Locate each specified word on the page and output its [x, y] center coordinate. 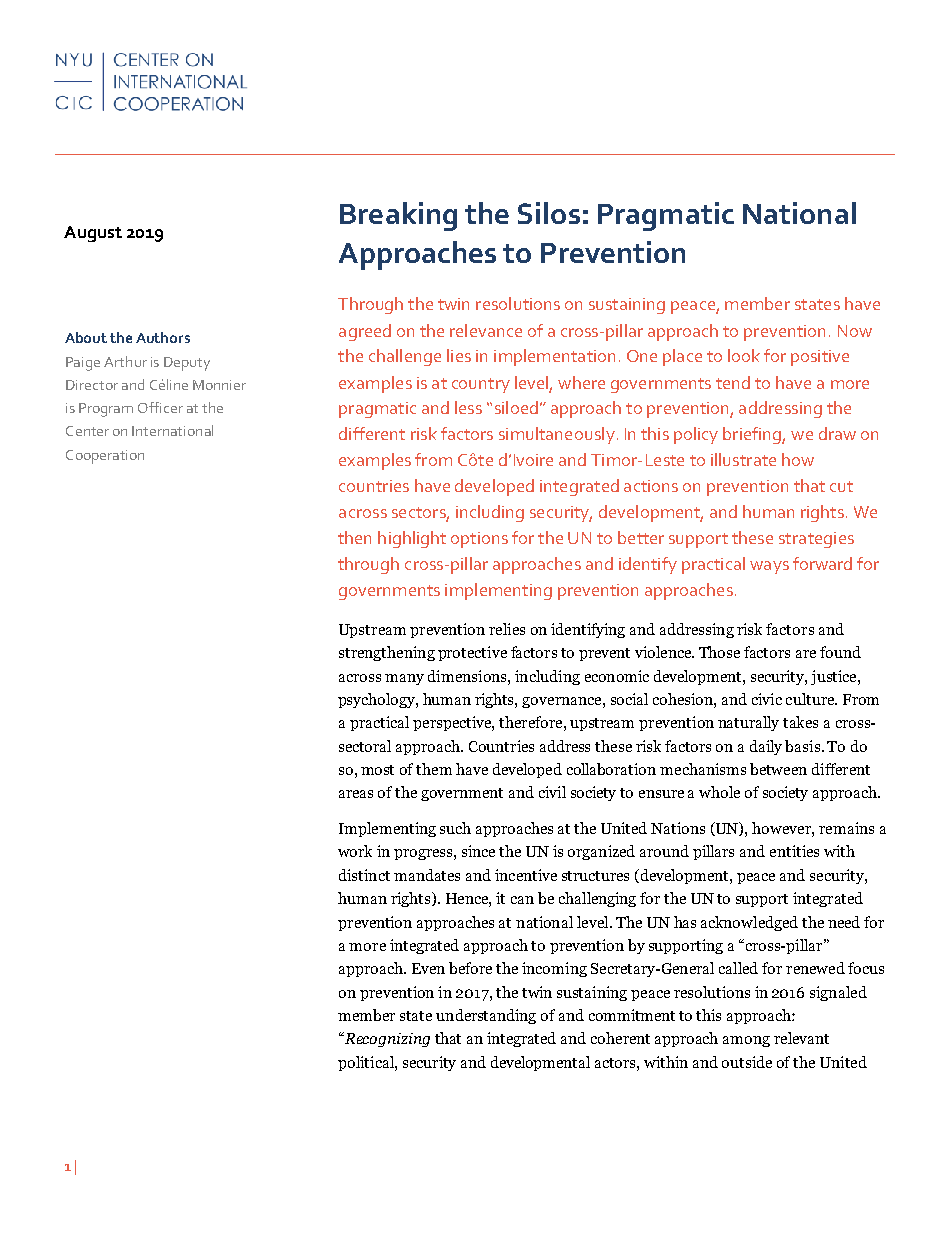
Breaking [398, 216]
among [746, 1041]
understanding [486, 1016]
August [93, 234]
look [744, 355]
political [367, 1063]
